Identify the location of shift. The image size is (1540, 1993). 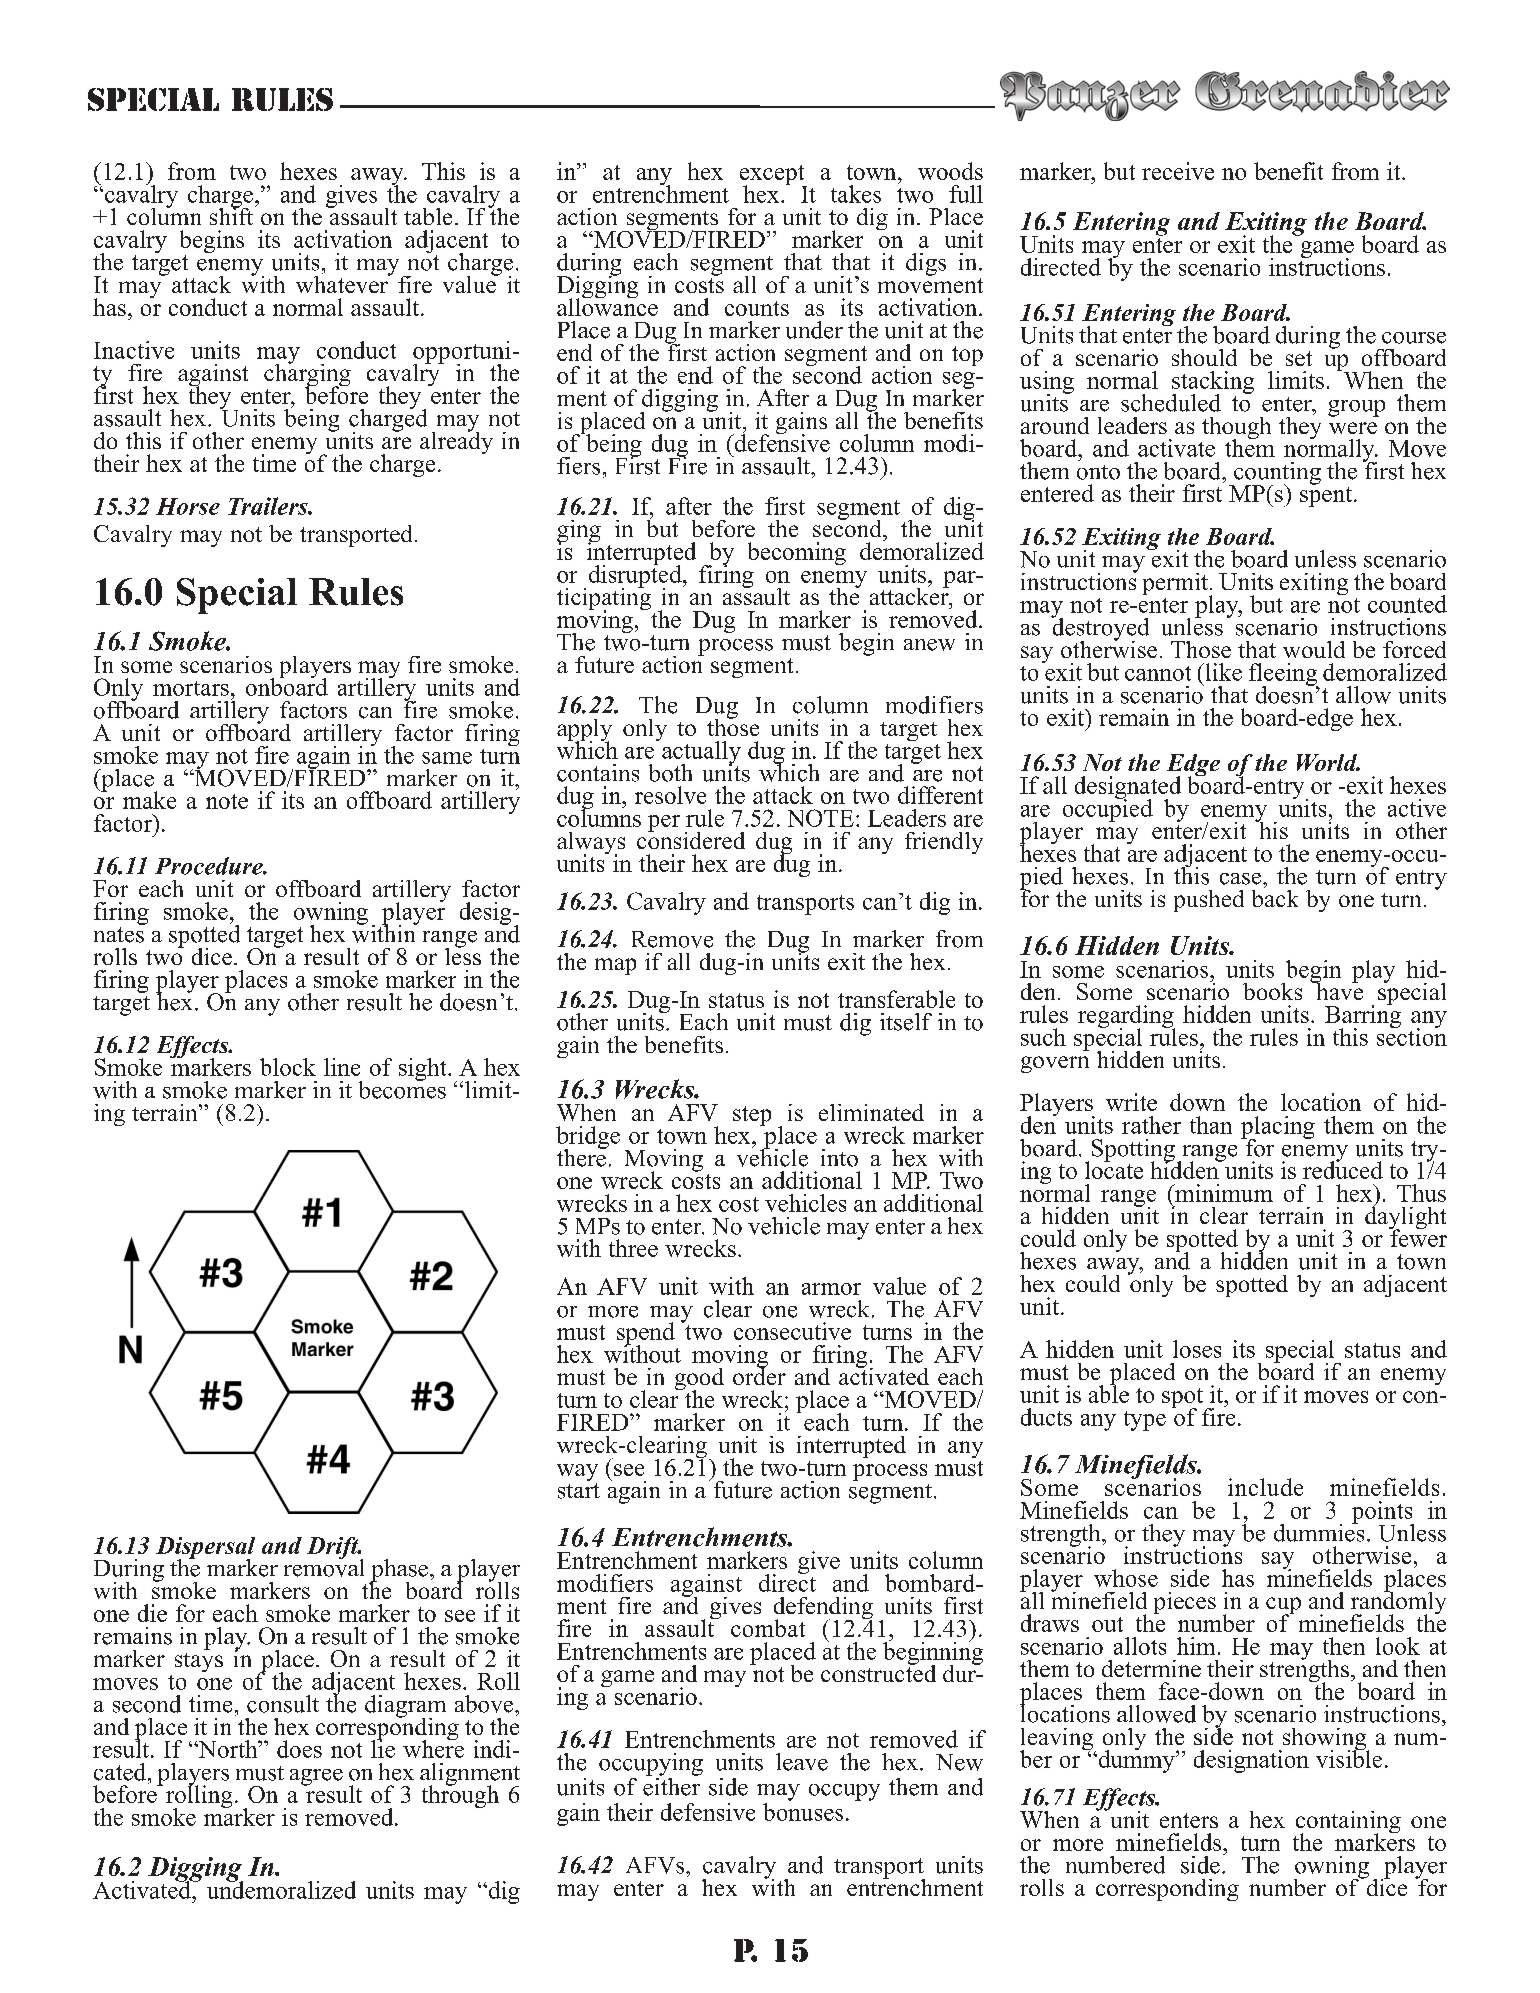
(233, 215).
